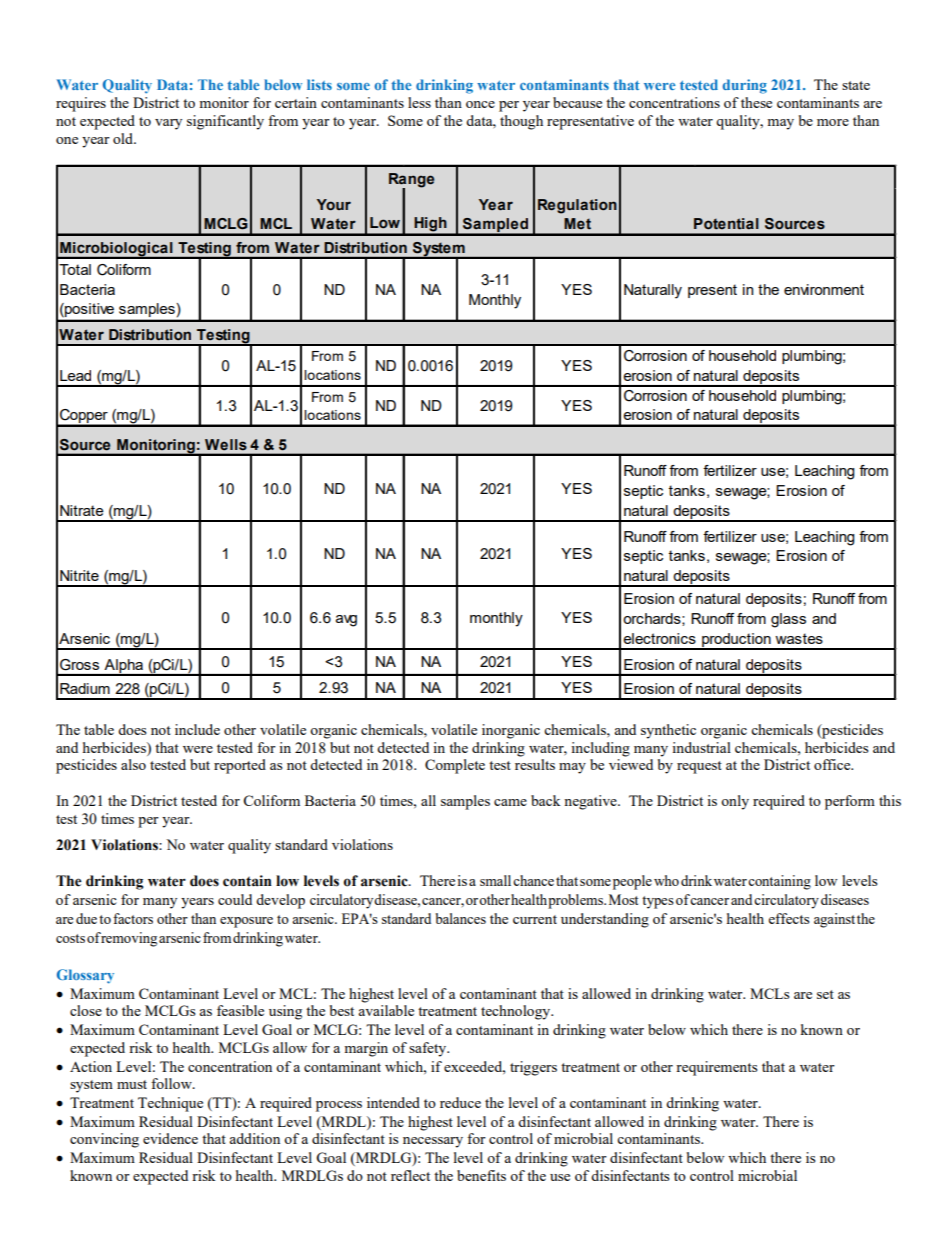 The height and width of the screenshot is (1233, 952). Describe the element at coordinates (133, 918) in the screenshot. I see `factors` at that location.
